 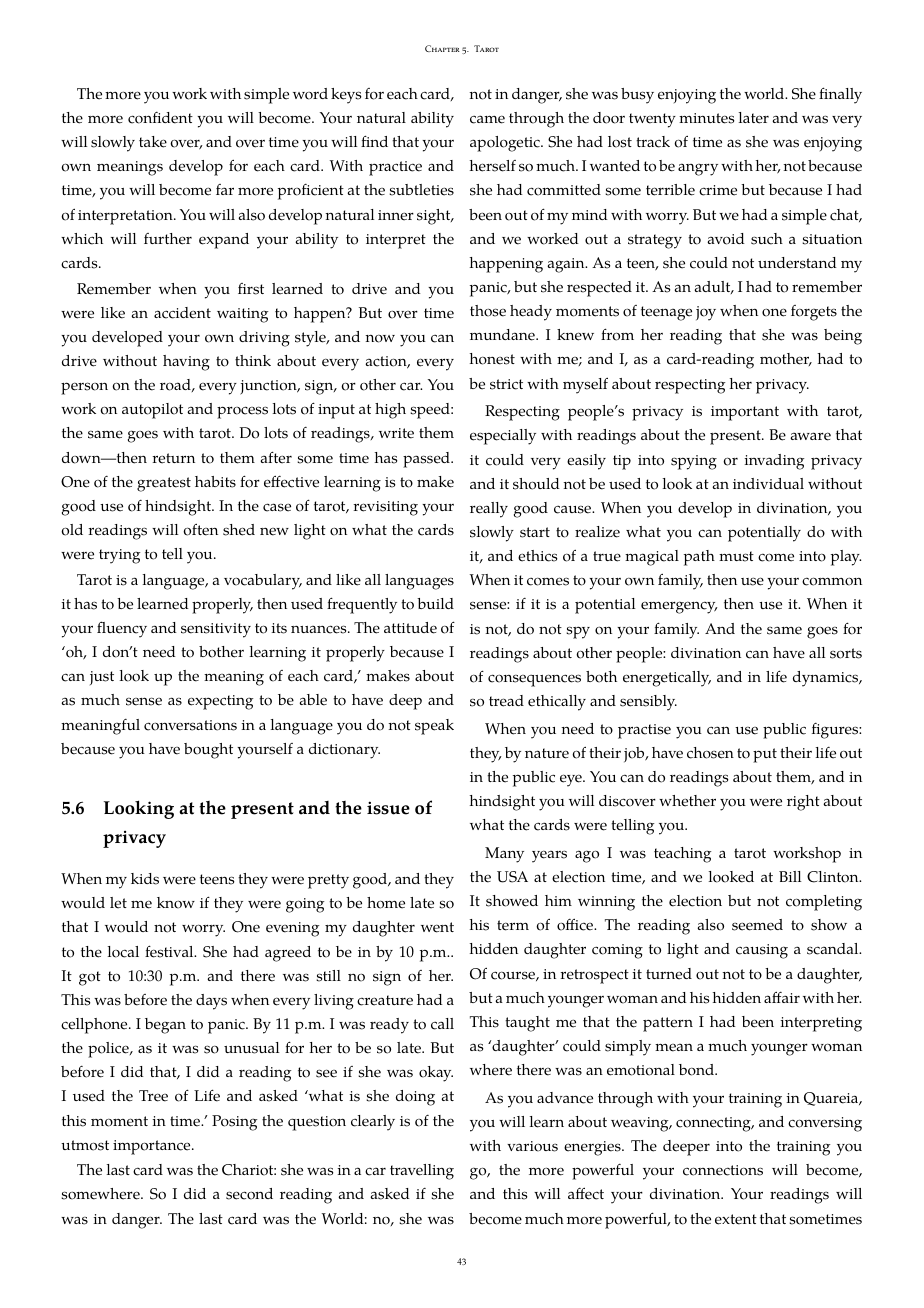 I want to click on emergency, so click(x=679, y=607).
